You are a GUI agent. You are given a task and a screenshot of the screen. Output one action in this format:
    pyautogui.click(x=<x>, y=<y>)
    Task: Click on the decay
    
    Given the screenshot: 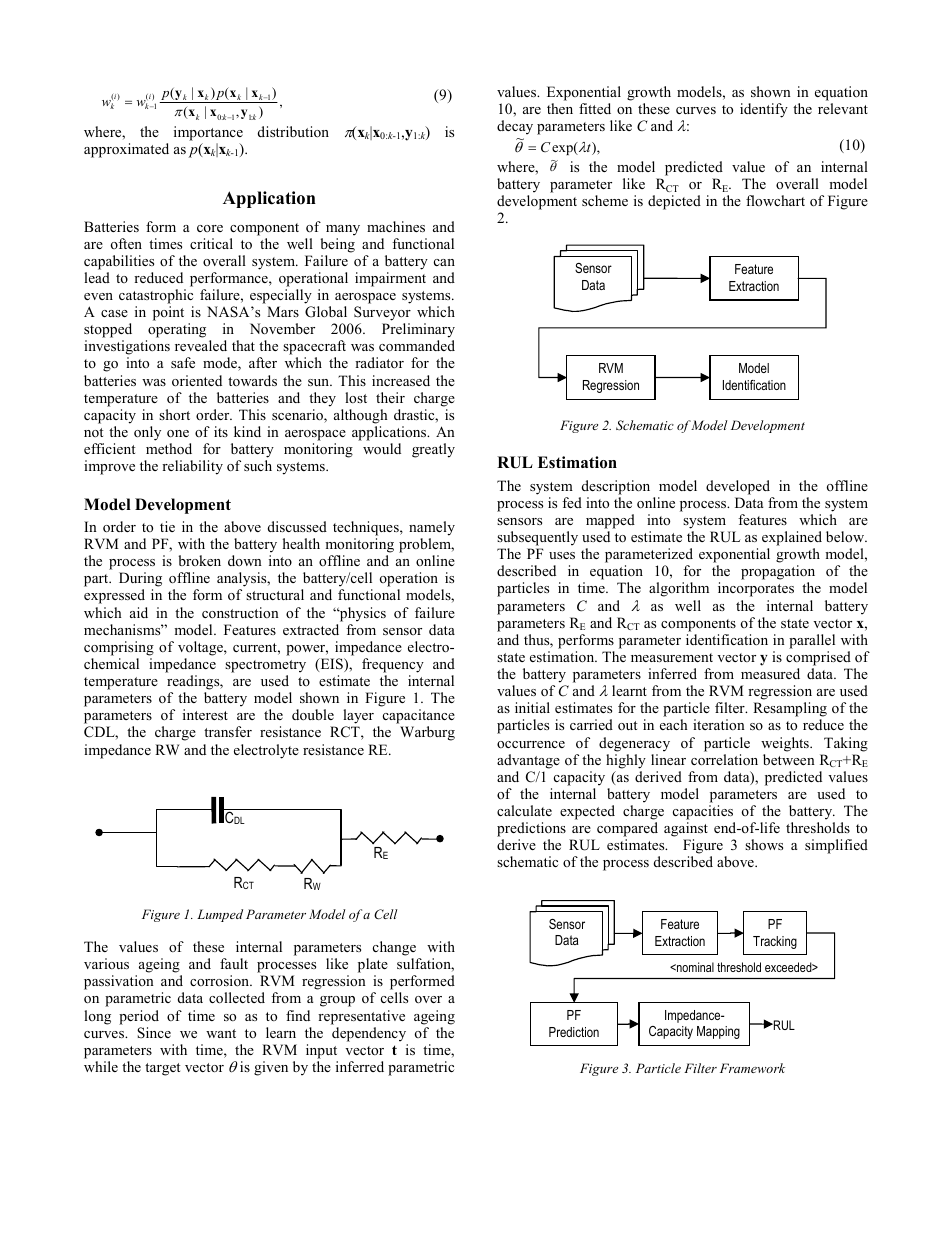 What is the action you would take?
    pyautogui.click(x=515, y=127)
